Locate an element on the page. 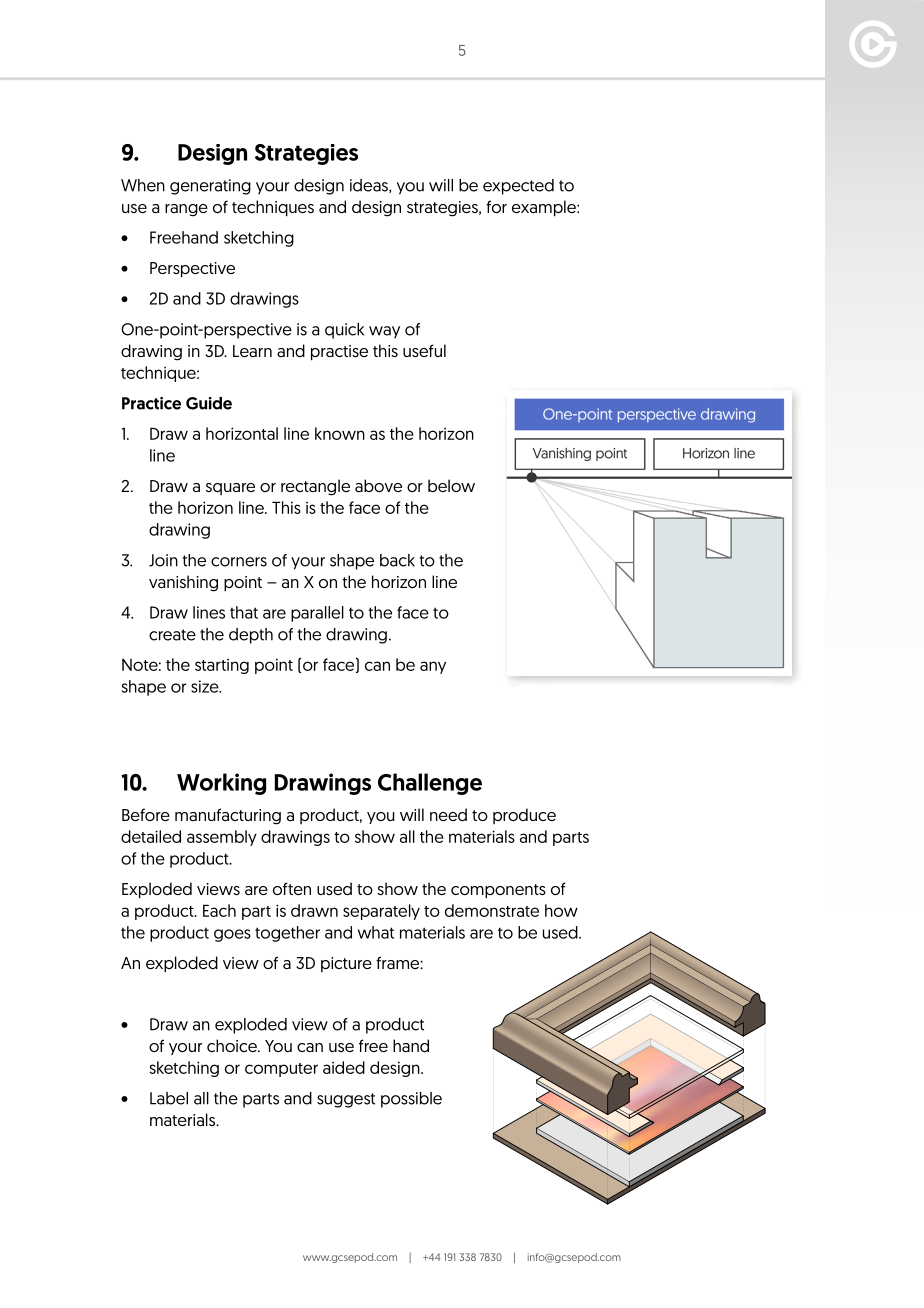  back is located at coordinates (397, 560).
